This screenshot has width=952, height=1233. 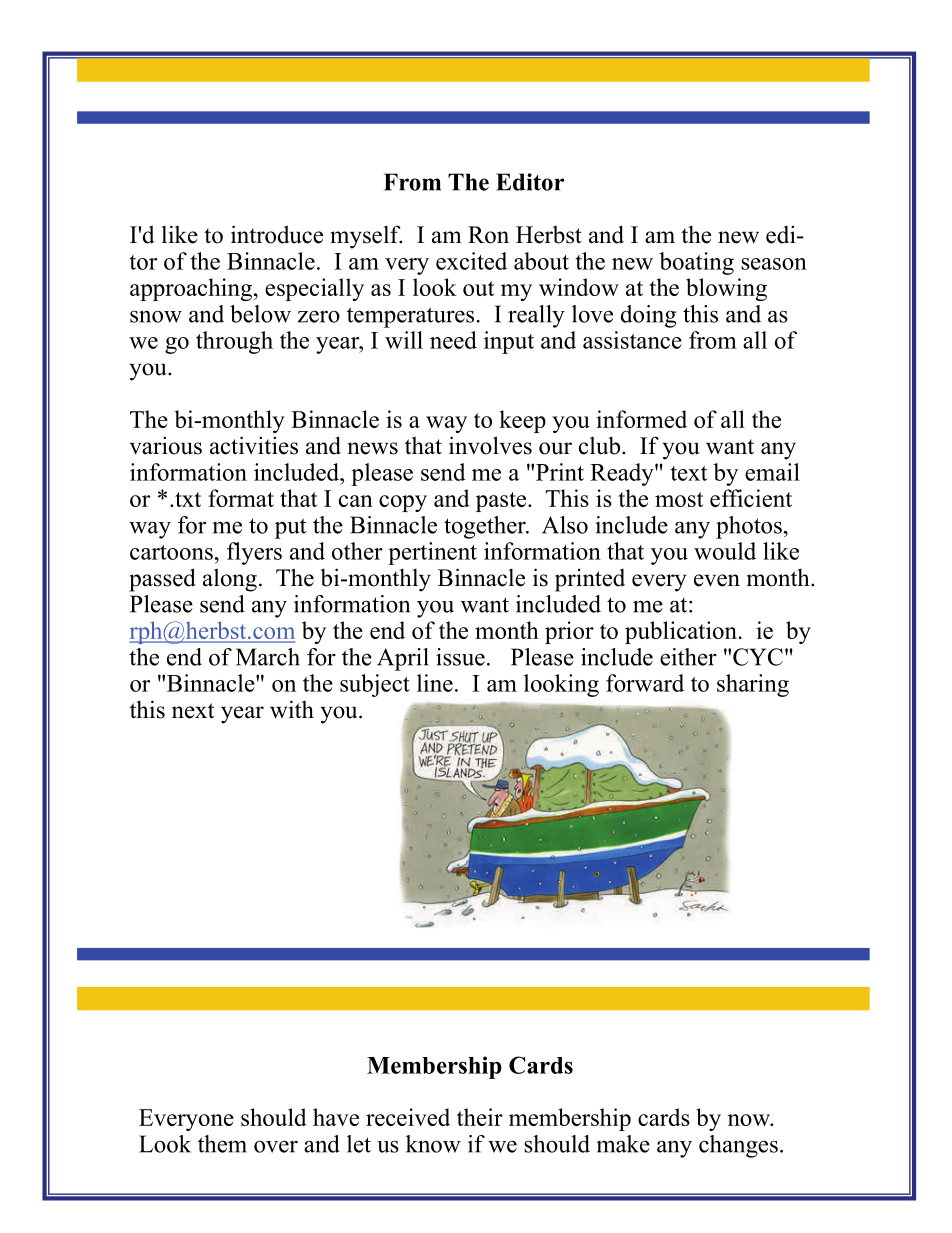 I want to click on Ron, so click(x=488, y=235).
